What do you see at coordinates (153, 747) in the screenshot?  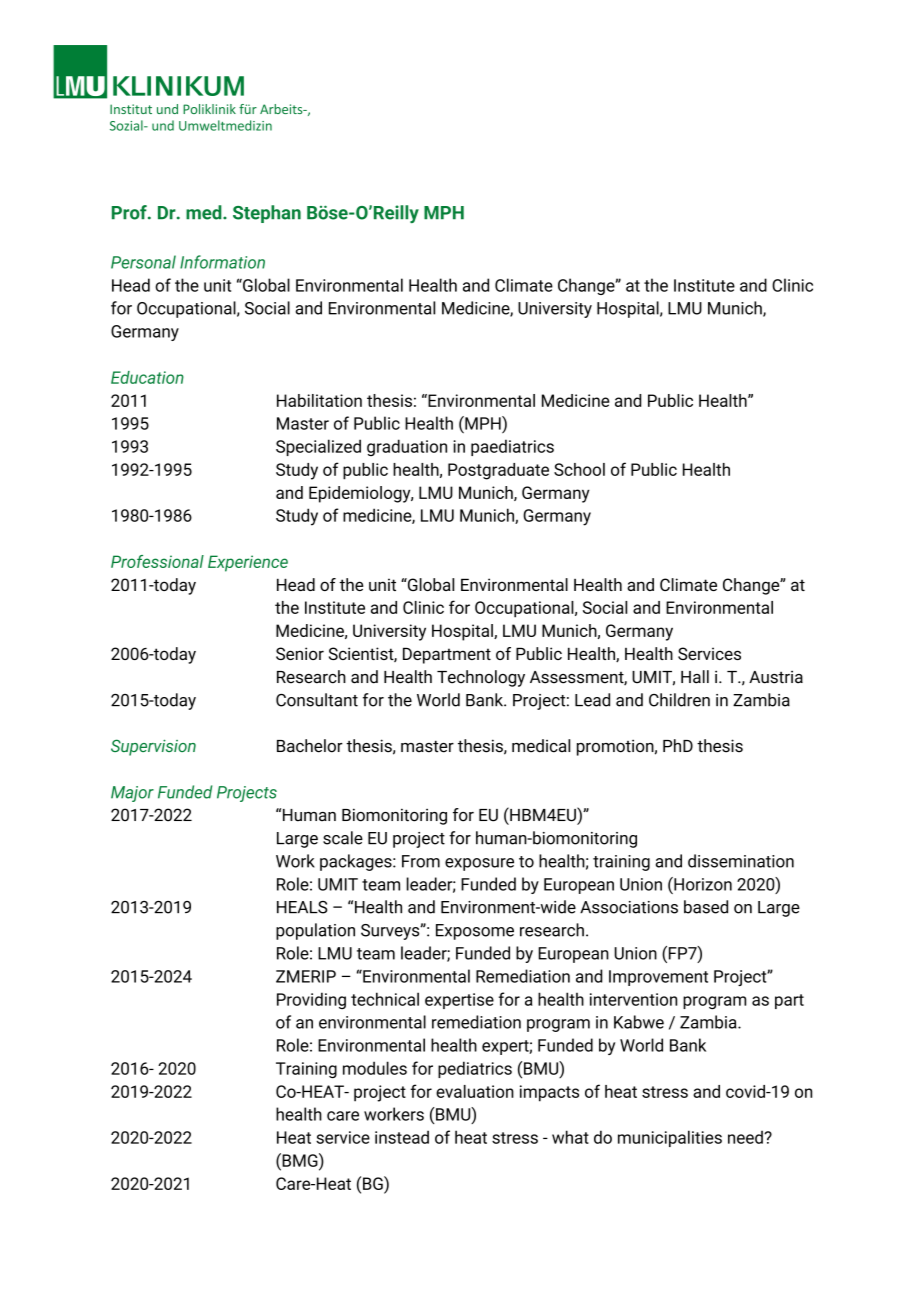 I see `Supervision` at bounding box center [153, 747].
